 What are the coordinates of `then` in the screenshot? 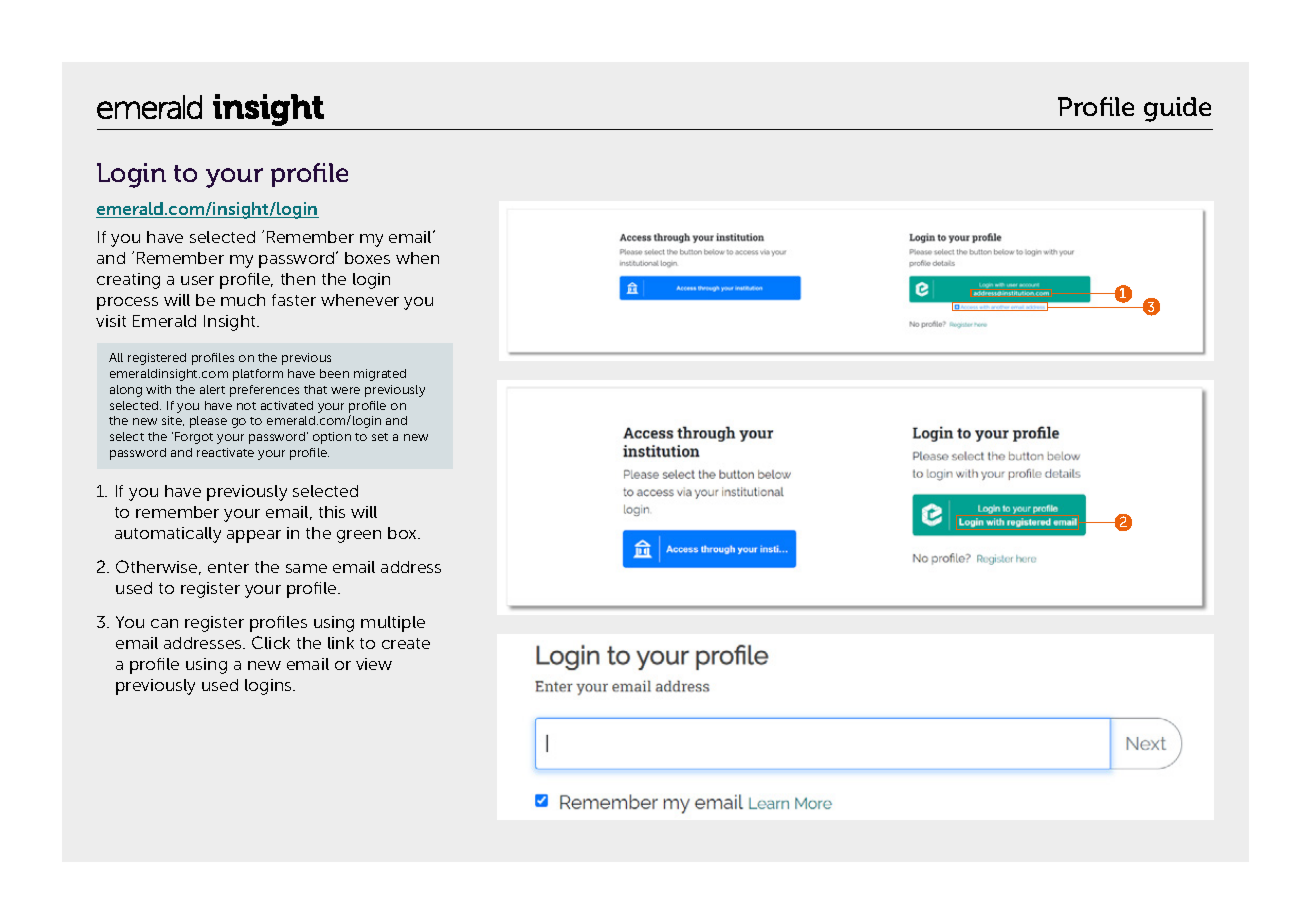 It's located at (298, 279).
